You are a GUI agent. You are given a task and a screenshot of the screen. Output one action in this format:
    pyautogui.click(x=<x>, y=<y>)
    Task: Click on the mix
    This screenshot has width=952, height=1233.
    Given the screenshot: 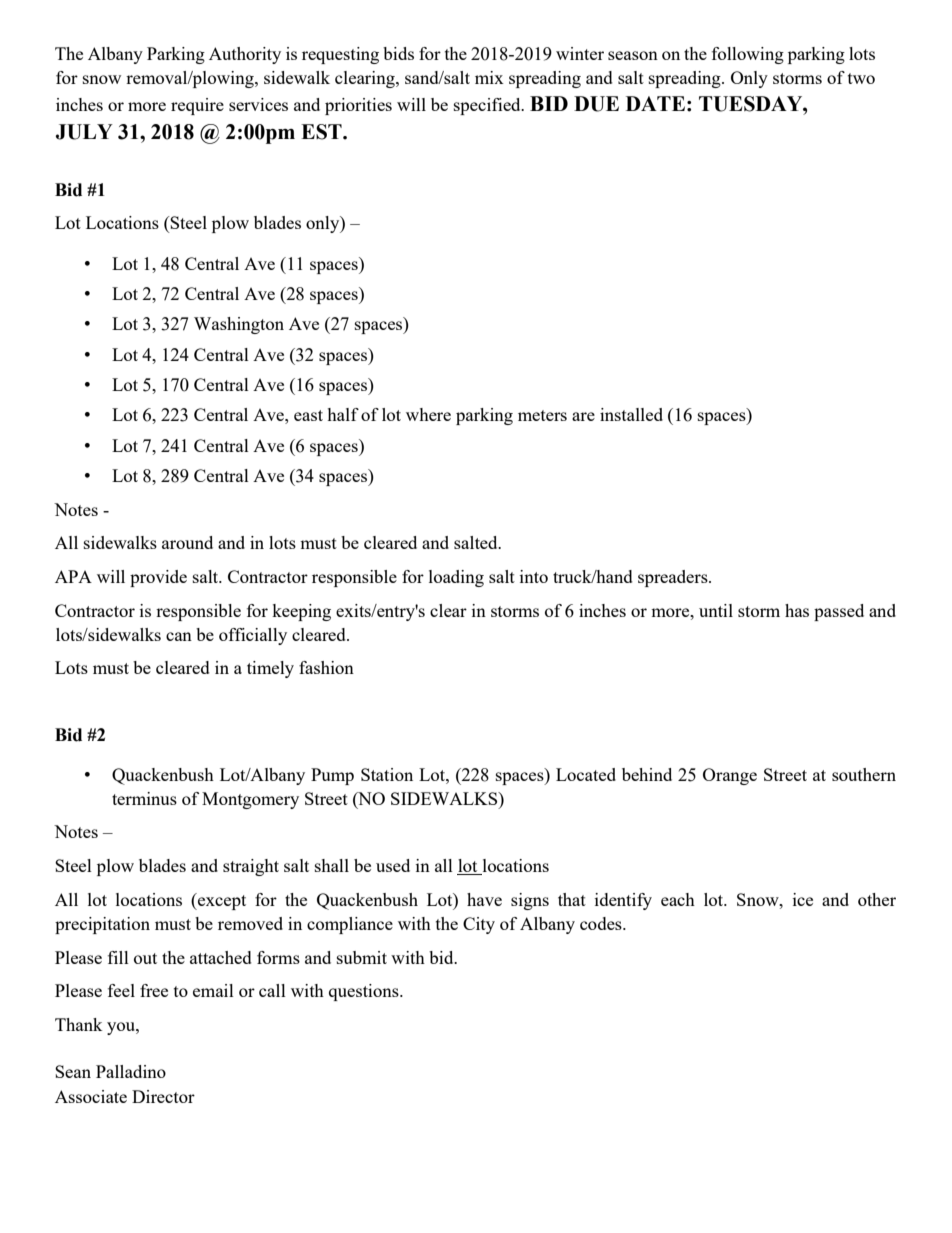 What is the action you would take?
    pyautogui.click(x=489, y=77)
